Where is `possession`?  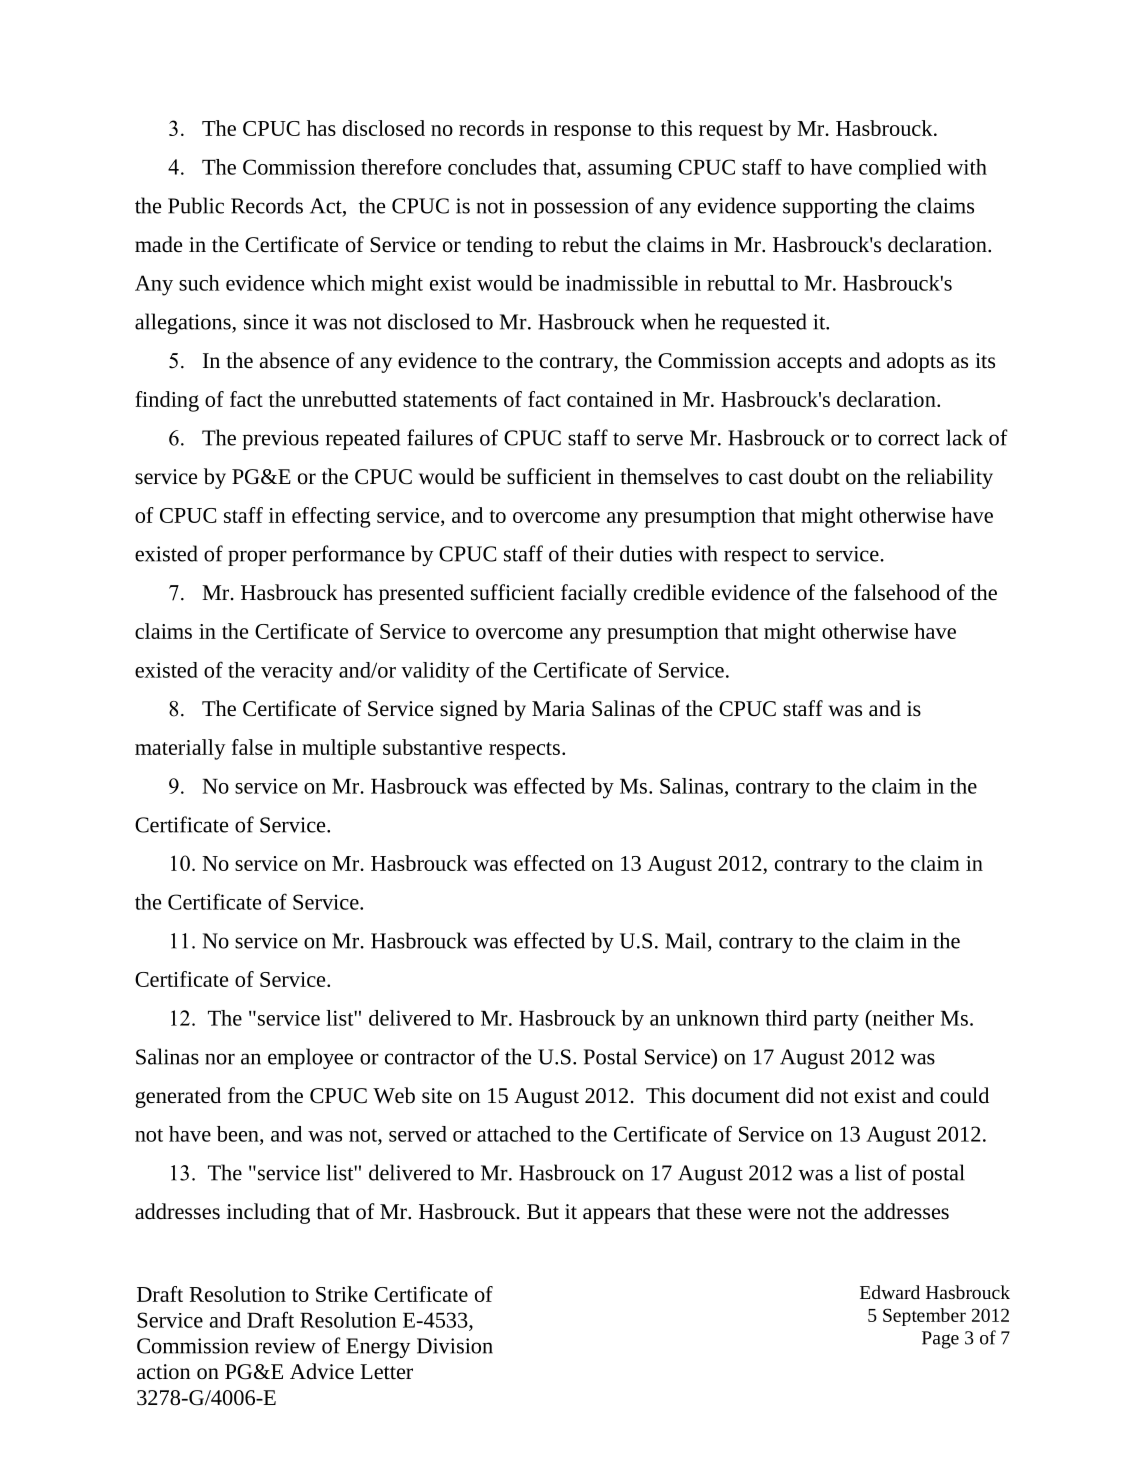
possession is located at coordinates (581, 208).
